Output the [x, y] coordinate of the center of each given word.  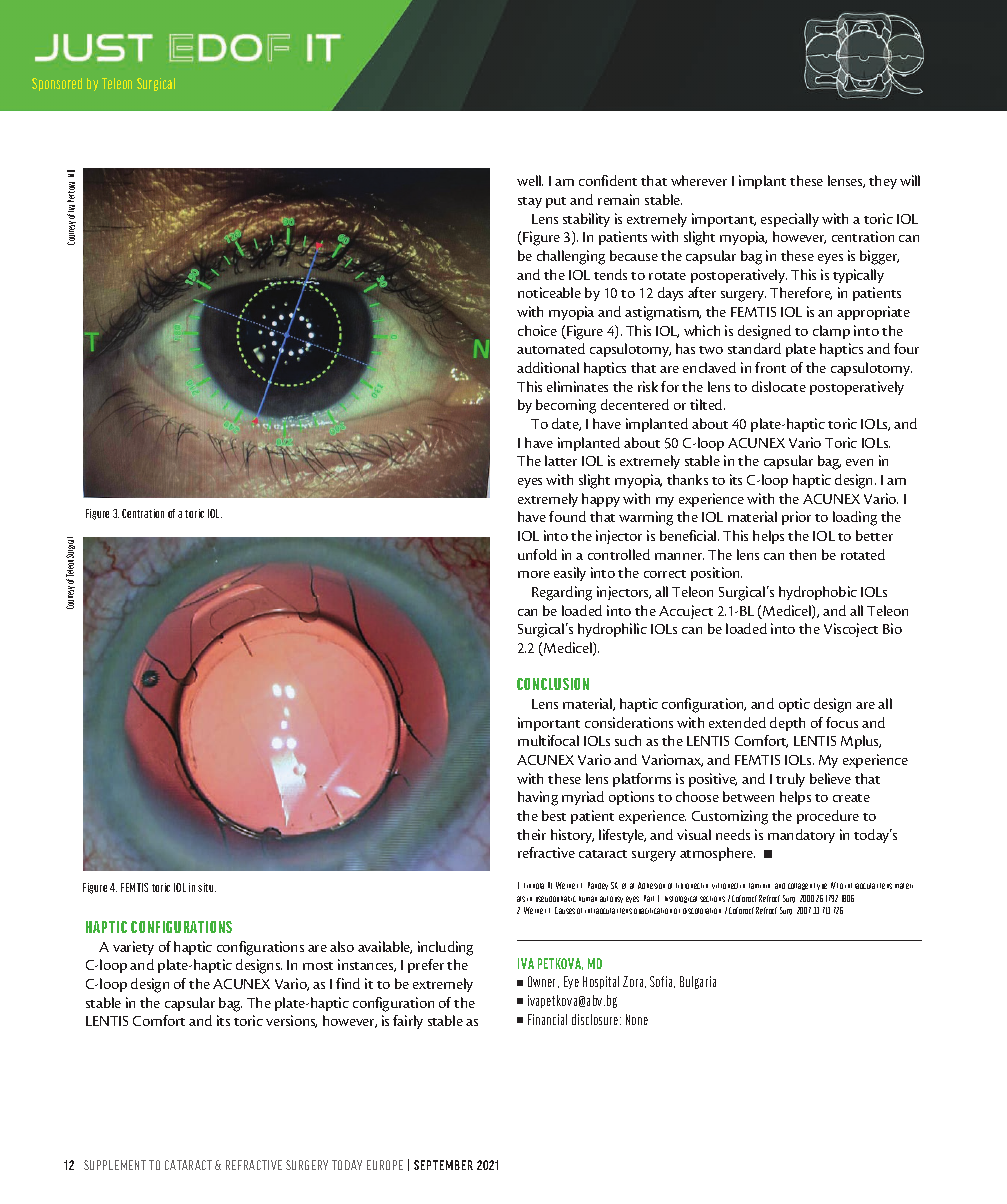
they [883, 182]
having [538, 798]
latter [561, 460]
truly [790, 780]
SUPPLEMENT [115, 1165]
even [859, 462]
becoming [566, 406]
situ [207, 887]
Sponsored [57, 84]
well [530, 180]
